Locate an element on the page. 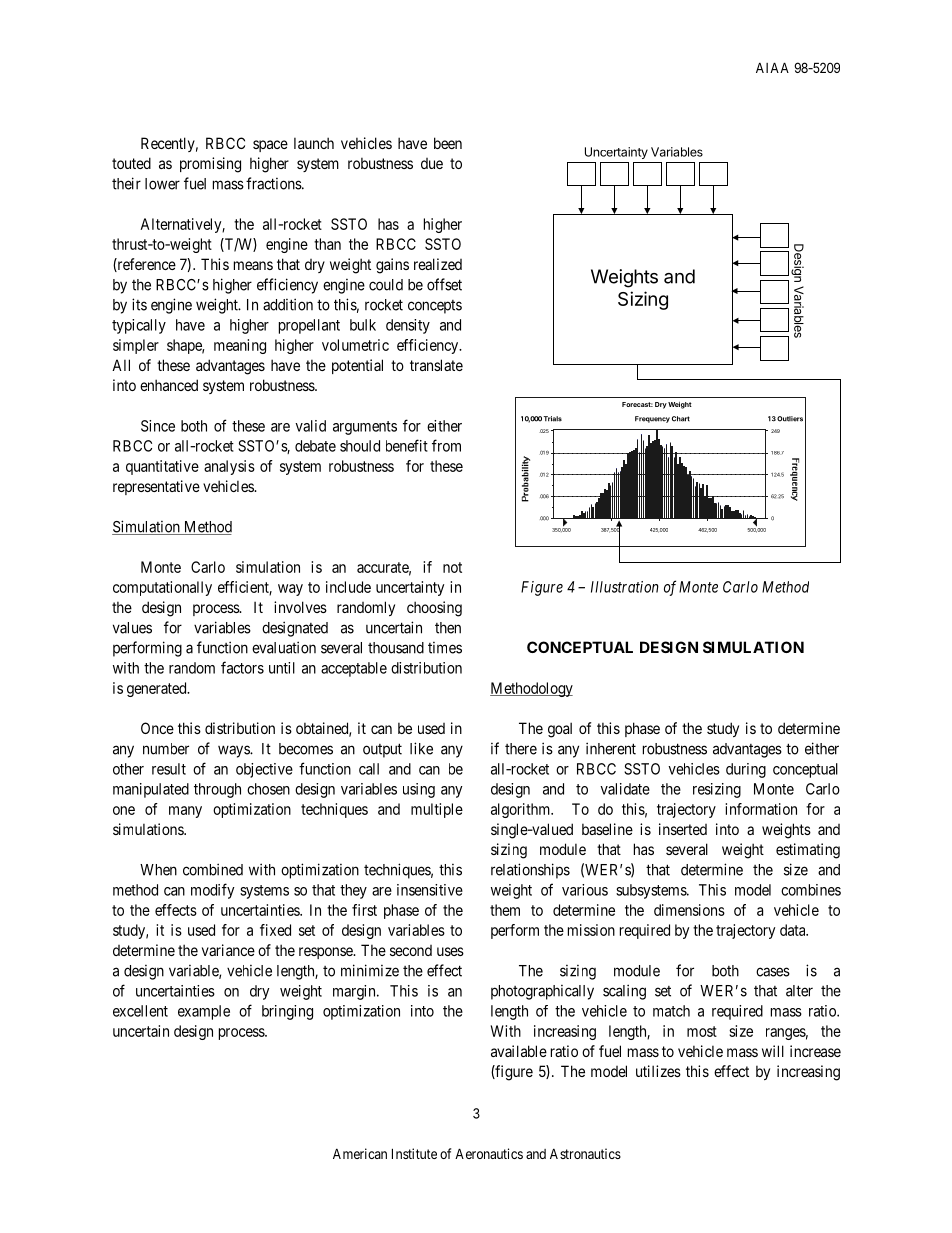 Image resolution: width=952 pixels, height=1233 pixels. computationally is located at coordinates (162, 588).
